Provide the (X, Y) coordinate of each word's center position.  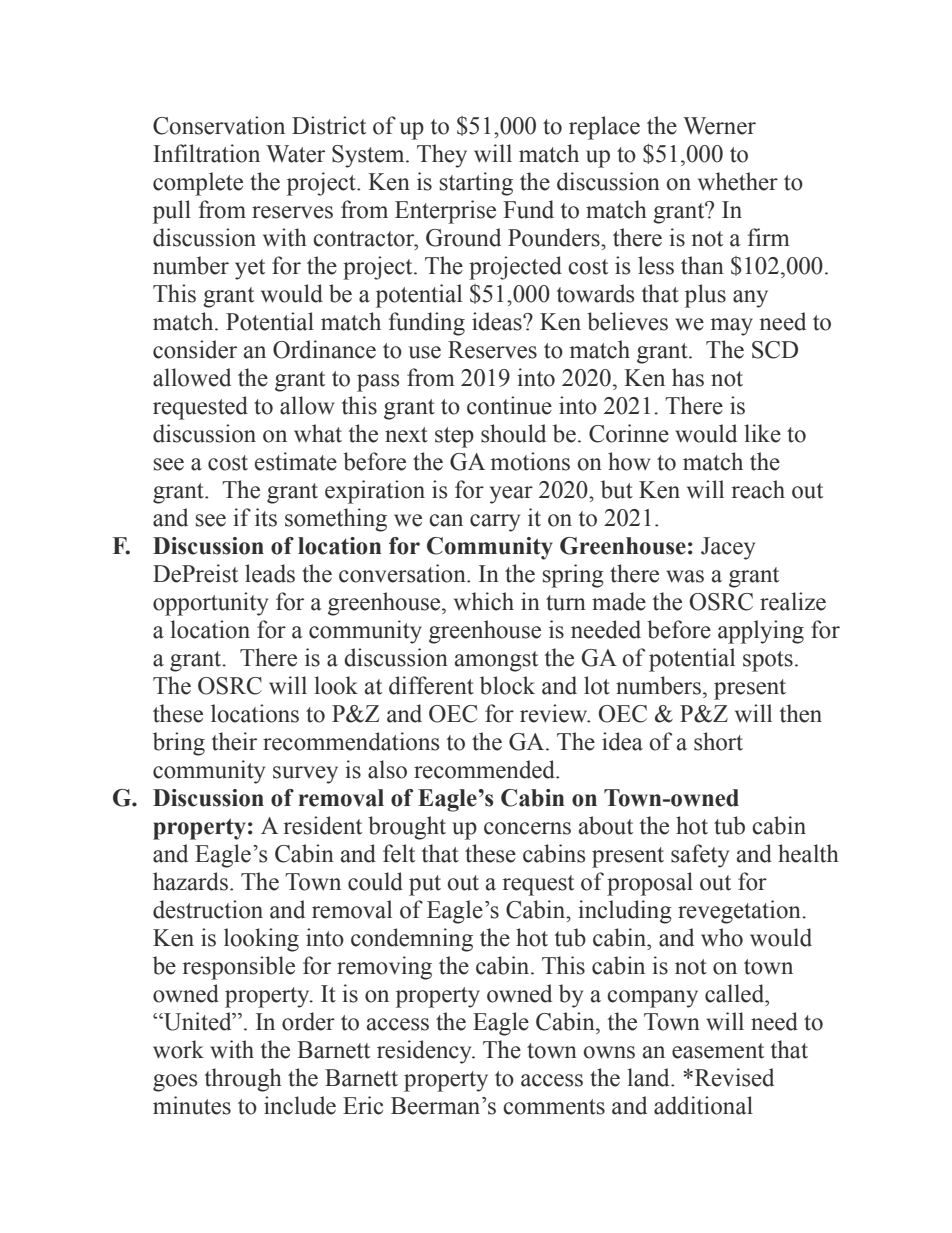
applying (761, 632)
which (484, 601)
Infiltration (206, 153)
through (243, 1080)
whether (738, 181)
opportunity (210, 604)
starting (476, 184)
